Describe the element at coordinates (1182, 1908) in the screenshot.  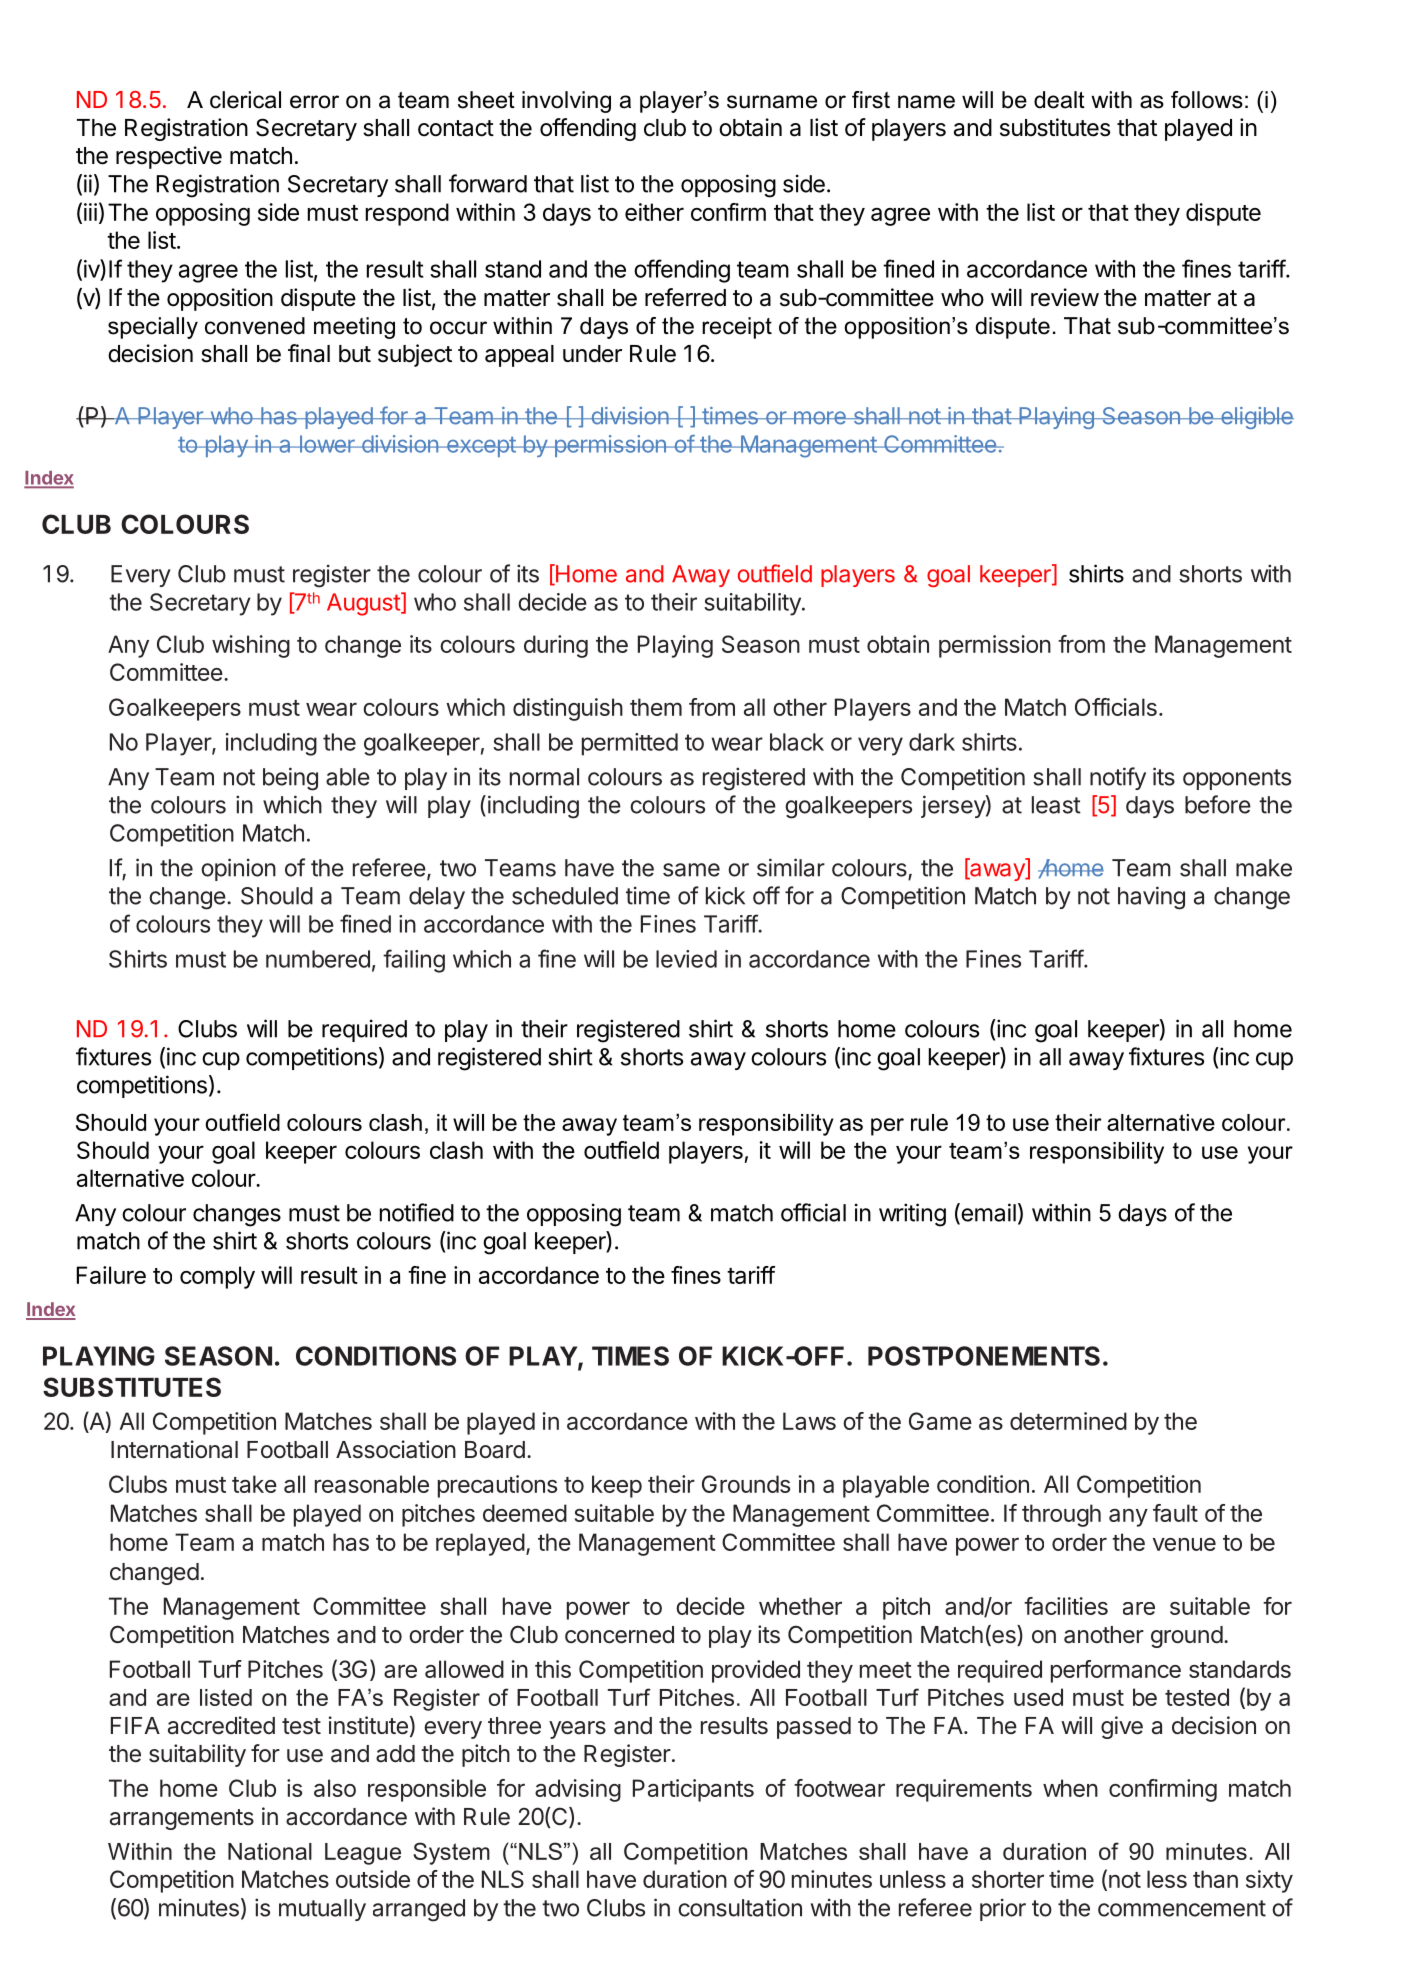
I see `commencement` at that location.
